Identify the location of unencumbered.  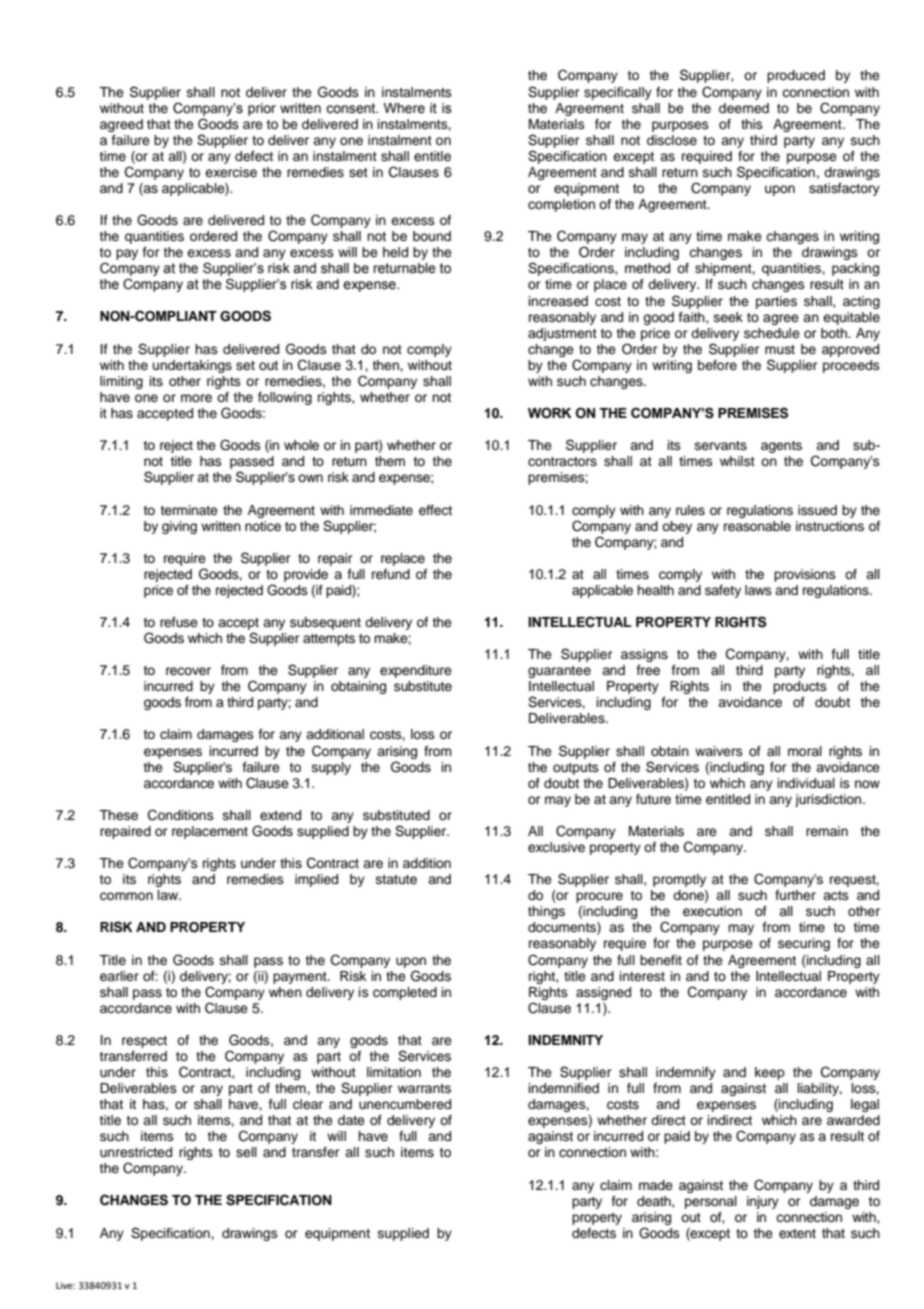
(405, 1104).
